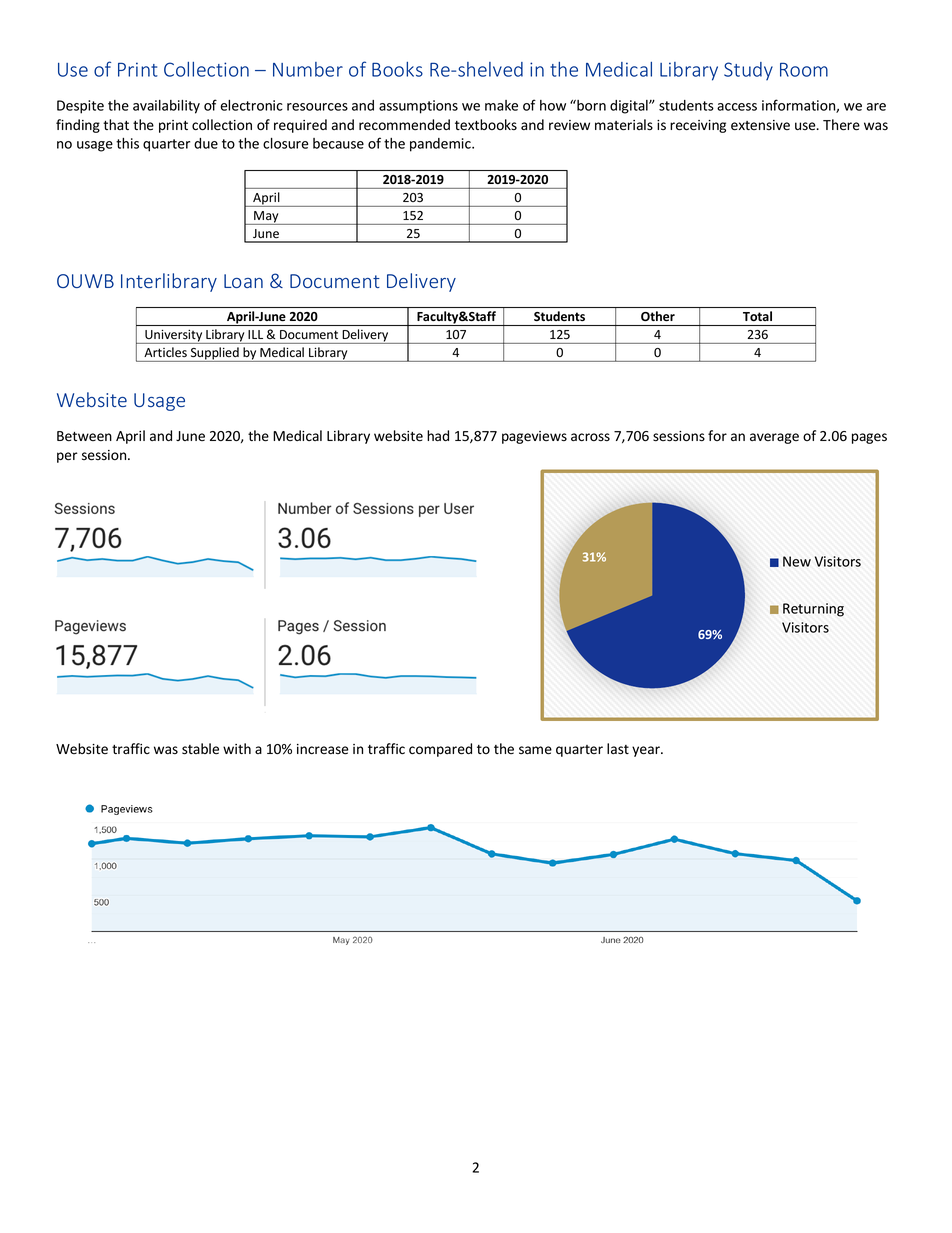  I want to click on availability, so click(166, 107).
